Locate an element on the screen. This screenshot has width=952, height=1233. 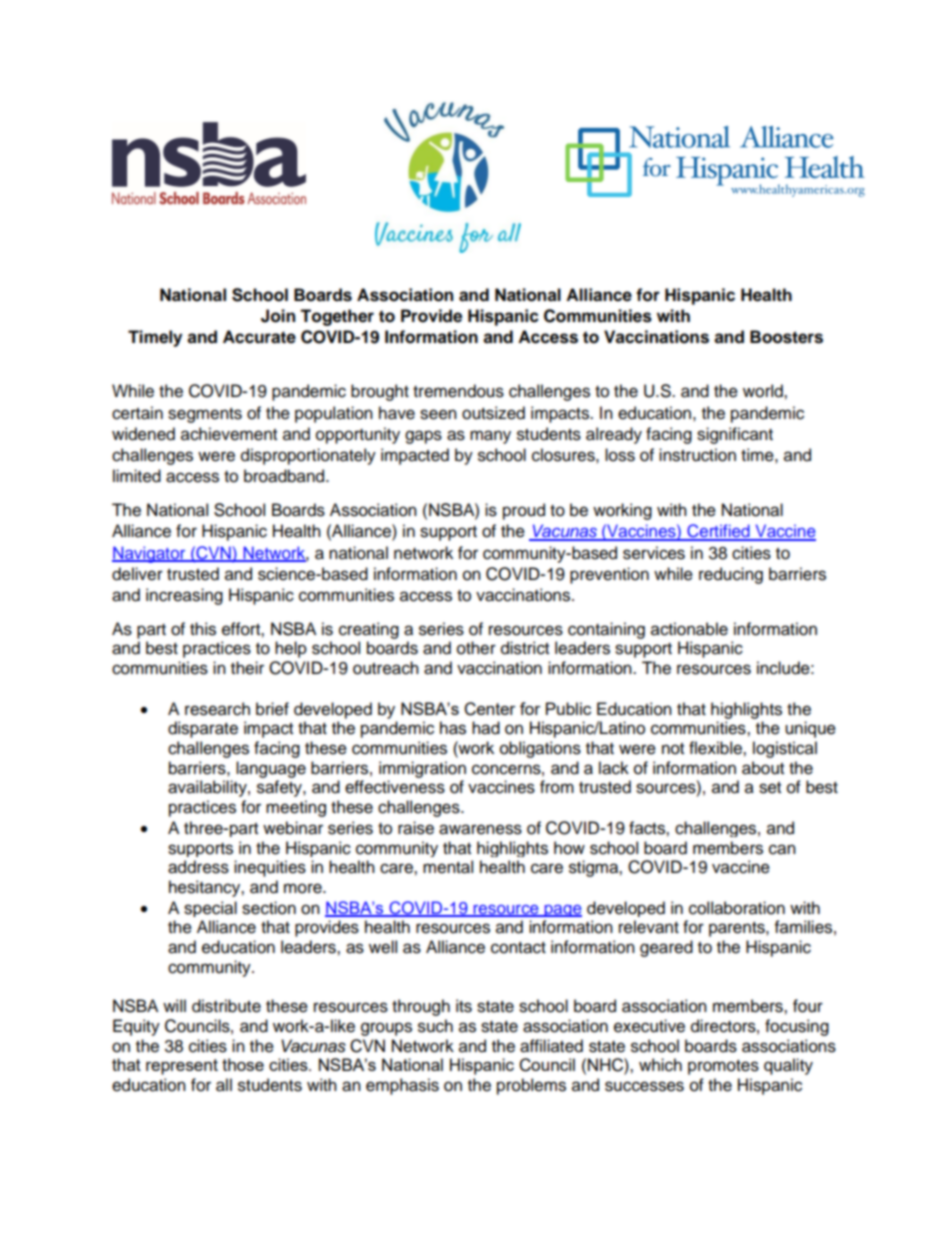
problems is located at coordinates (531, 1086).
